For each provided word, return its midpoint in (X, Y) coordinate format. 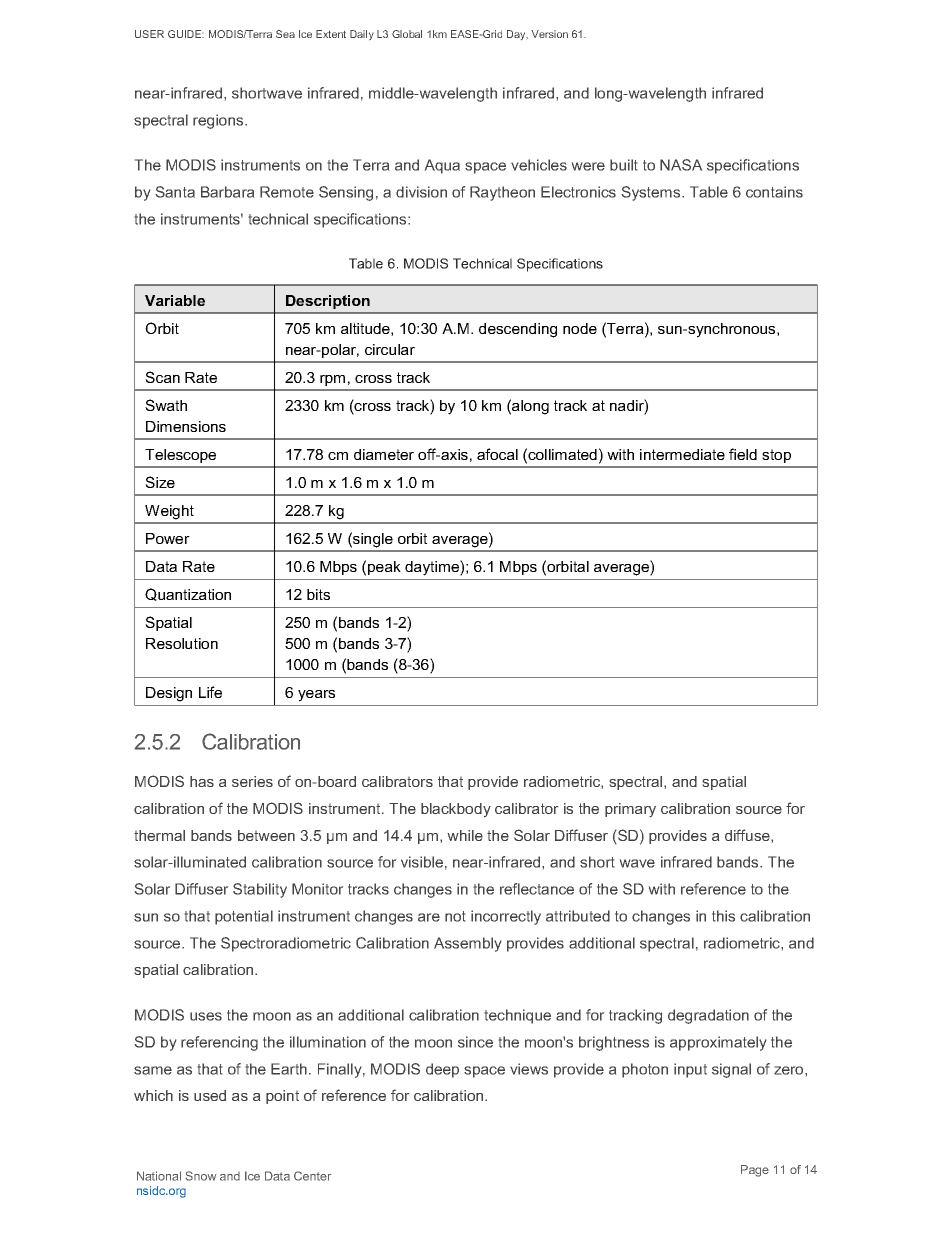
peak (384, 568)
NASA (681, 165)
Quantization (188, 594)
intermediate (682, 454)
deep (442, 1070)
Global (407, 34)
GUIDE (186, 34)
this (723, 916)
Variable (175, 300)
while (465, 835)
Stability (260, 890)
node (580, 328)
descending (518, 330)
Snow (201, 1176)
